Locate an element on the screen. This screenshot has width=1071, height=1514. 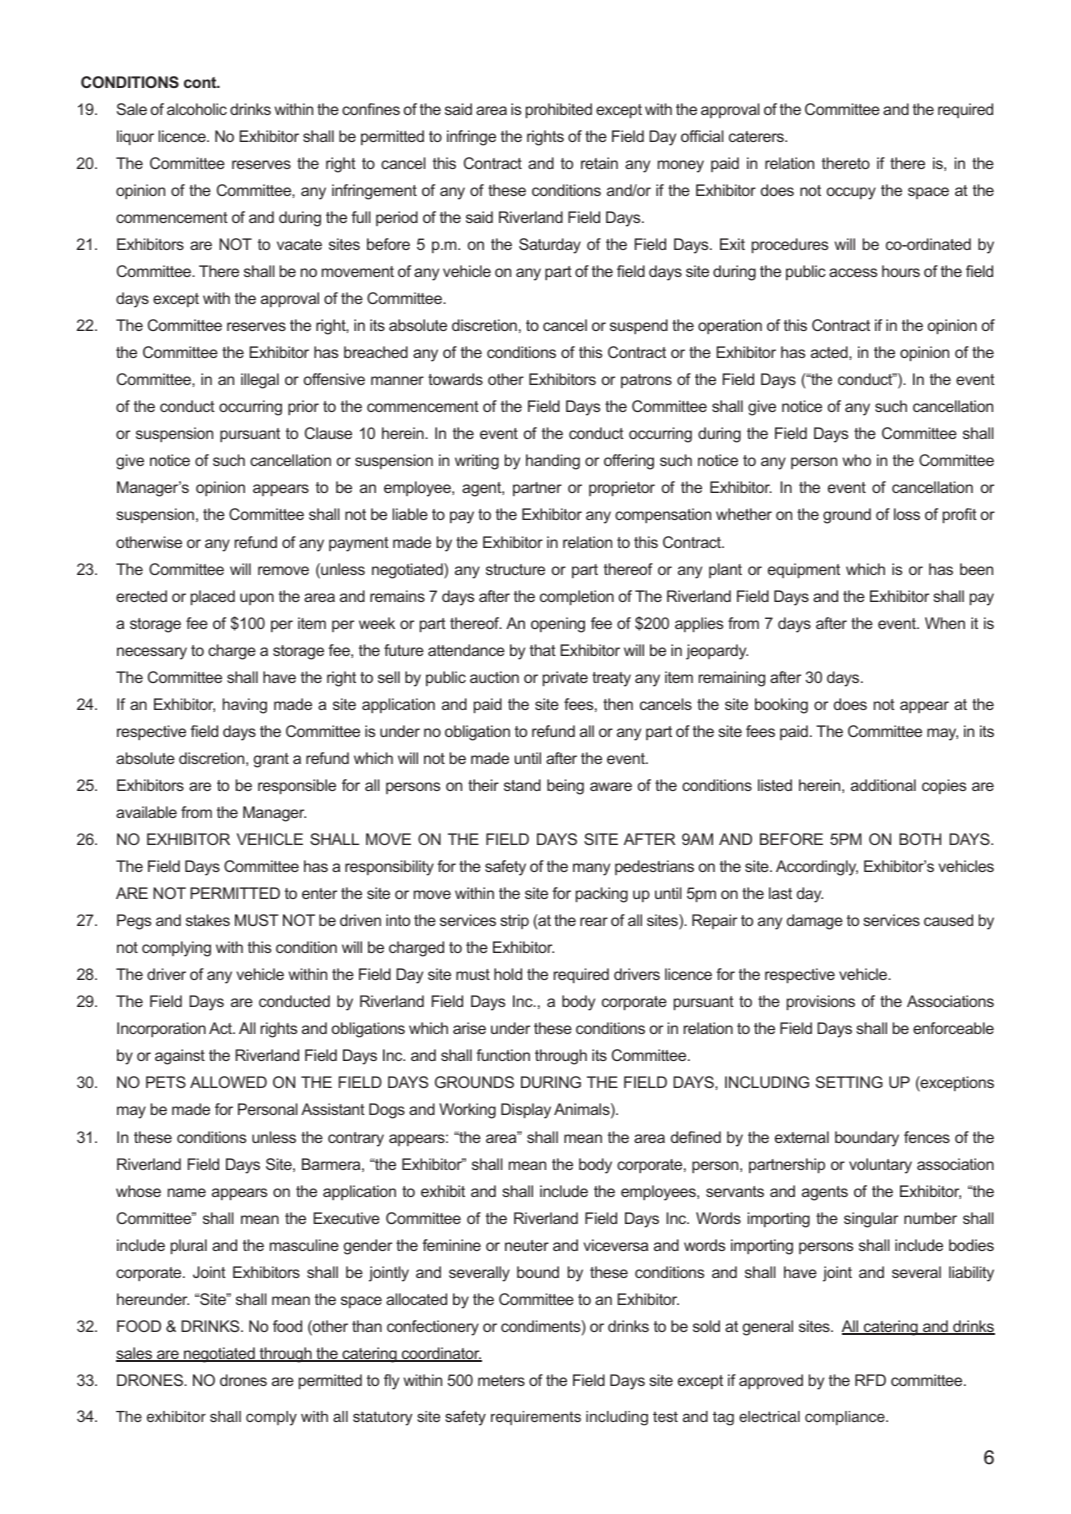
occupy is located at coordinates (851, 193).
